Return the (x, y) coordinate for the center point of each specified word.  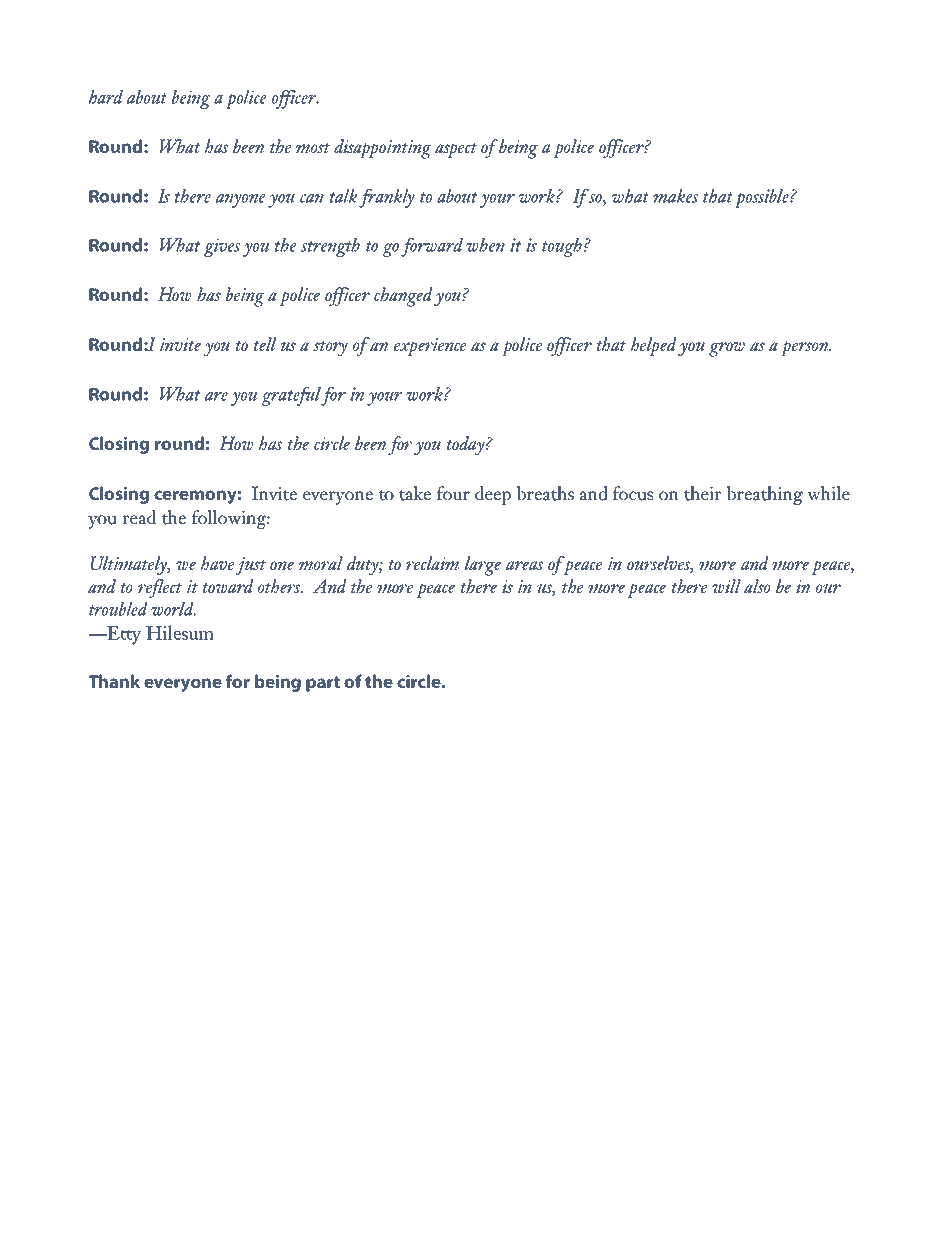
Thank (114, 681)
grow (727, 349)
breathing (765, 495)
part (323, 684)
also (757, 586)
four (453, 493)
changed (403, 297)
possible (763, 198)
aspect (456, 150)
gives (222, 247)
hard (106, 97)
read (139, 517)
